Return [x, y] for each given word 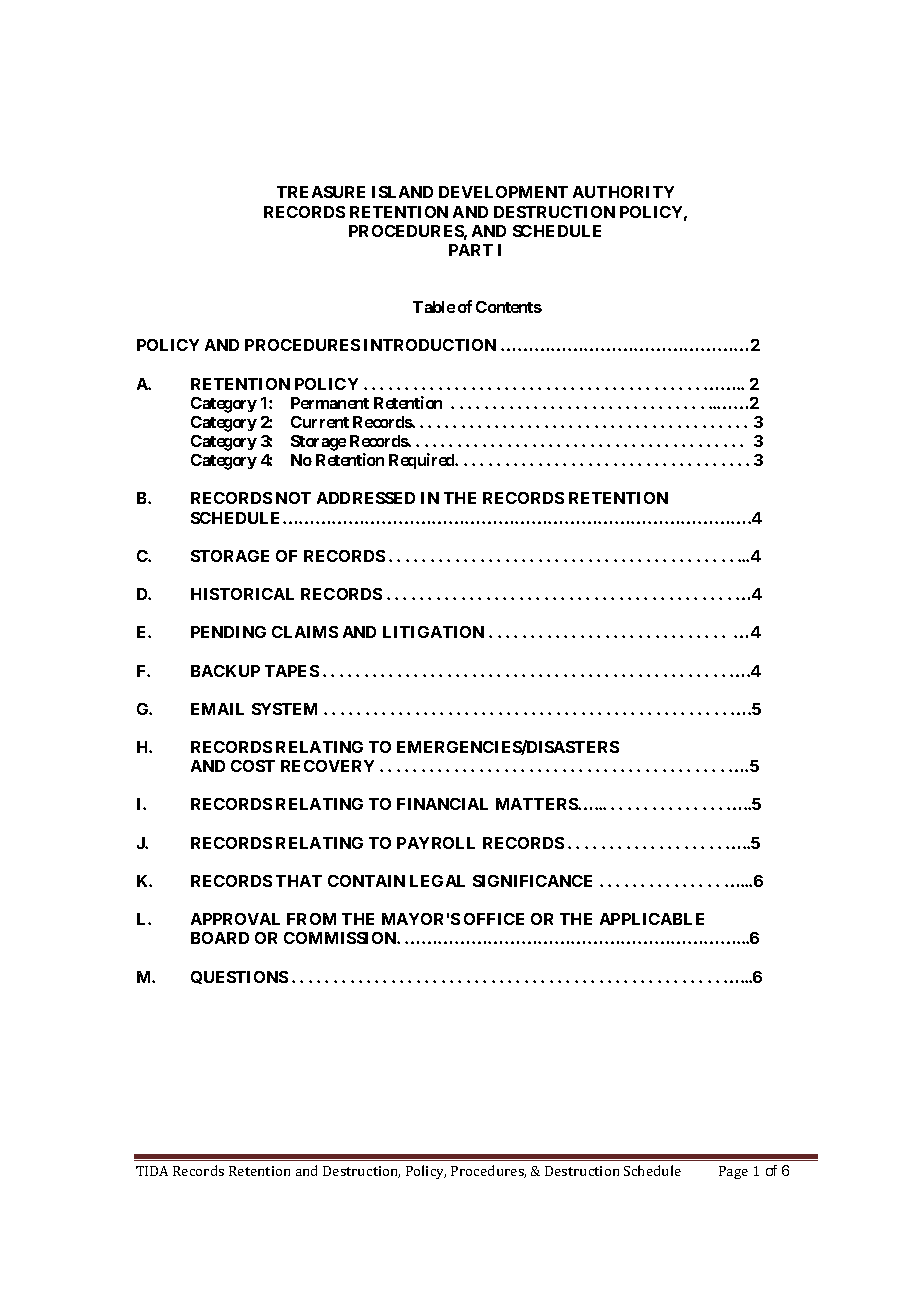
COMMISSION [341, 938]
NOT [293, 498]
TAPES [292, 671]
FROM [311, 919]
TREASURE [321, 192]
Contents [509, 307]
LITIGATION [433, 632]
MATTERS [537, 804]
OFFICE [494, 919]
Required [423, 461]
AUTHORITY [623, 192]
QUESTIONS [239, 977]
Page [733, 1172]
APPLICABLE [652, 919]
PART [471, 250]
